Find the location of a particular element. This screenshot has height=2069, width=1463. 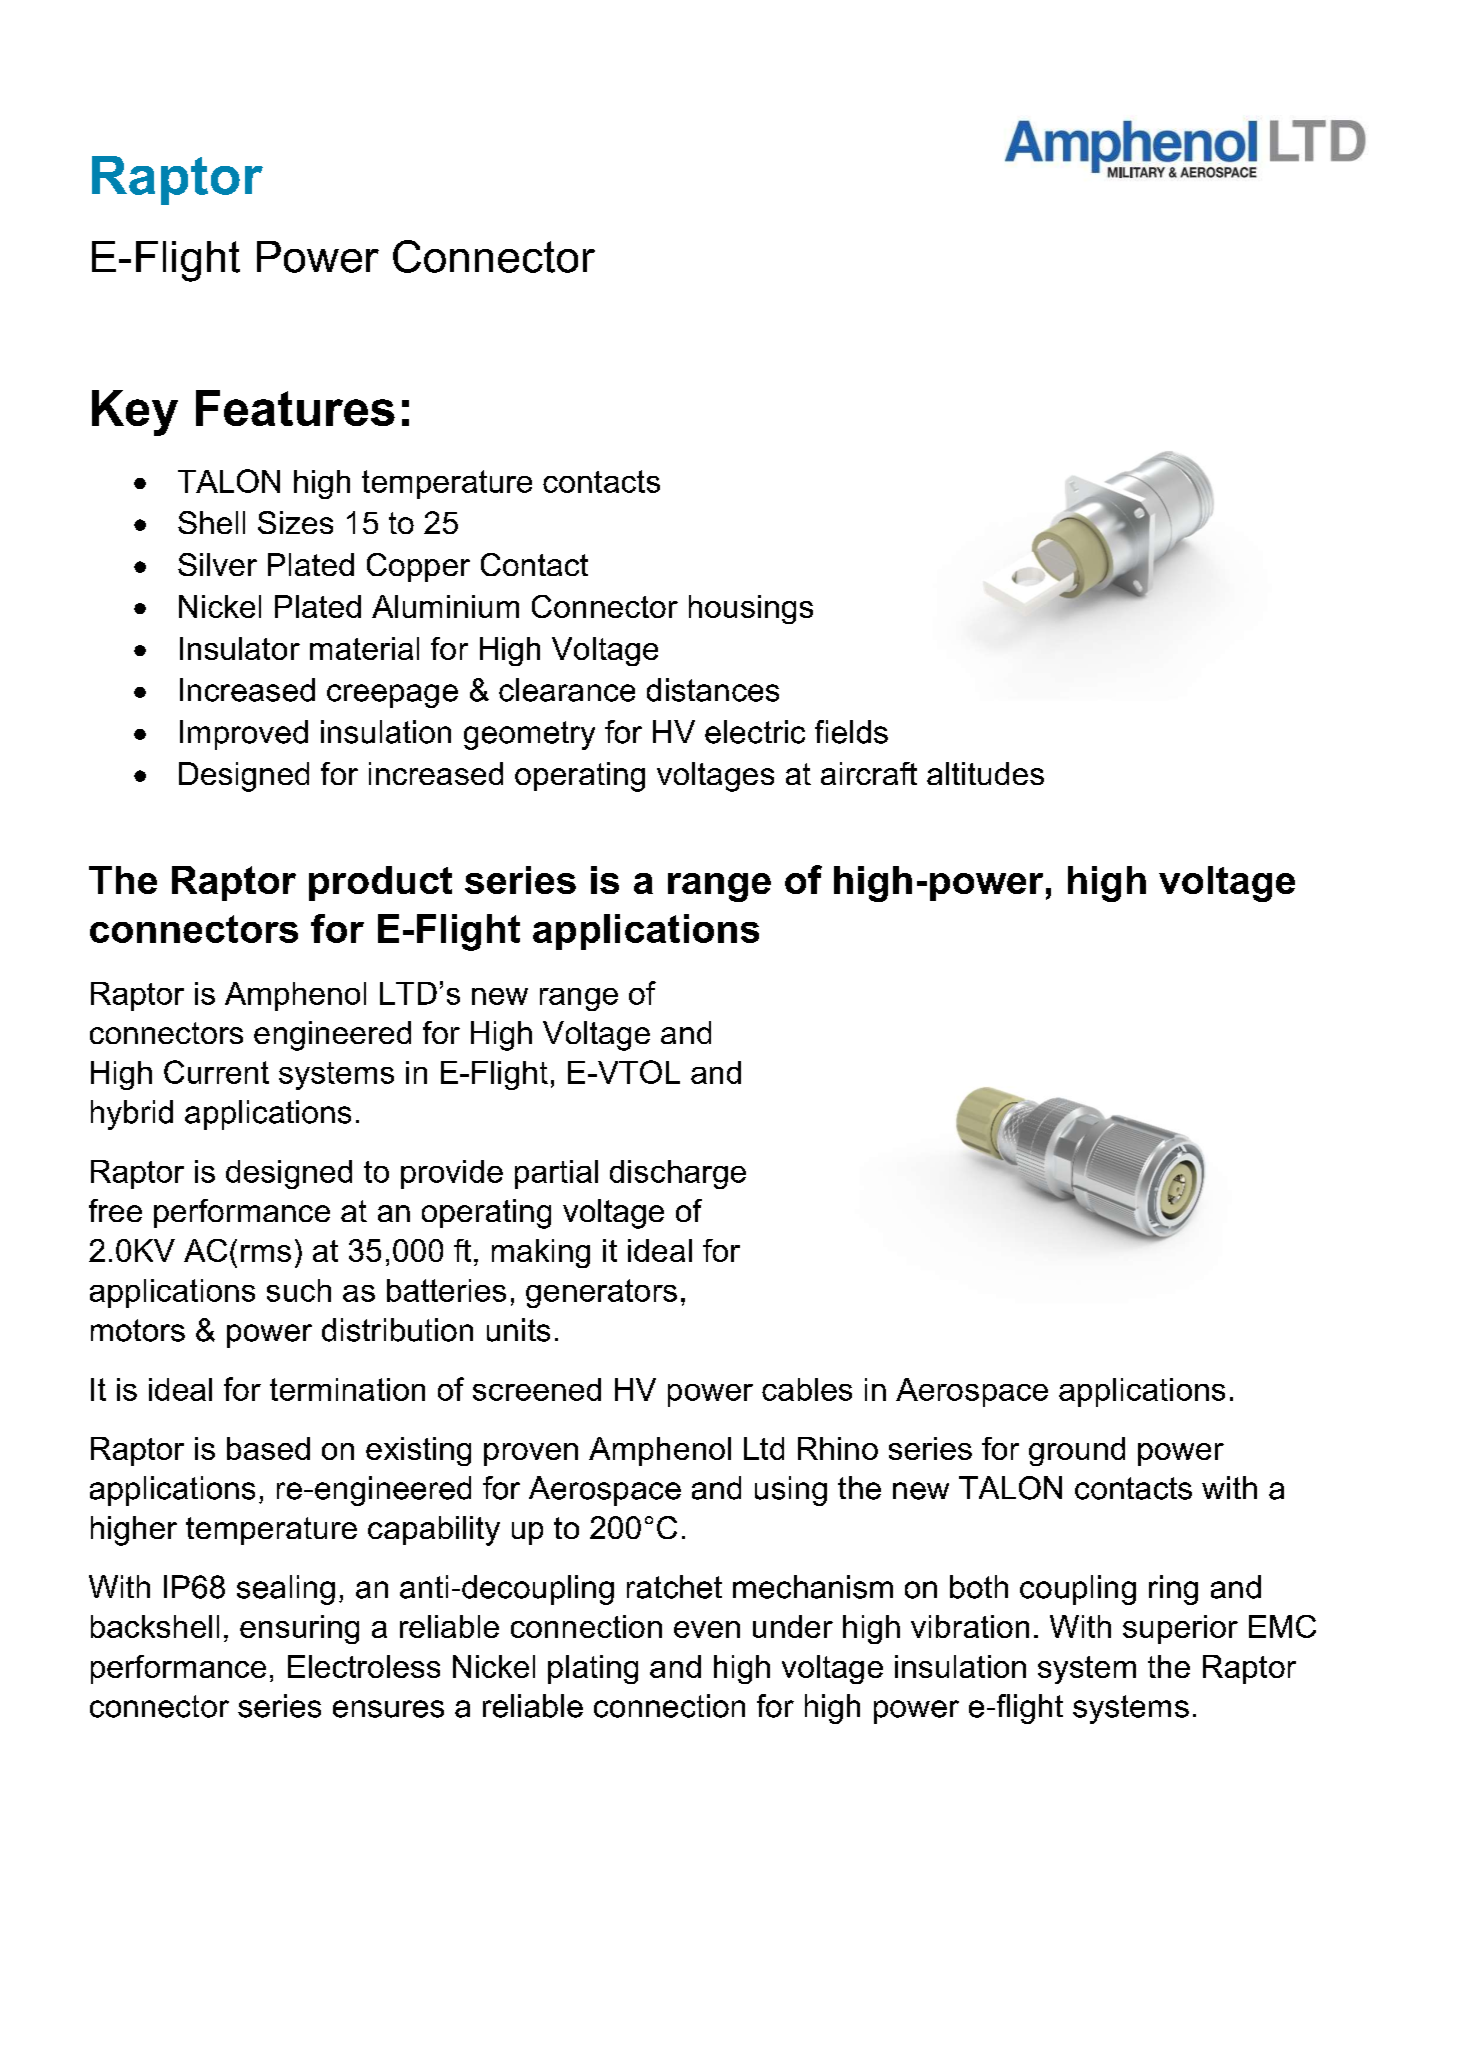

Aluminium is located at coordinates (445, 606).
